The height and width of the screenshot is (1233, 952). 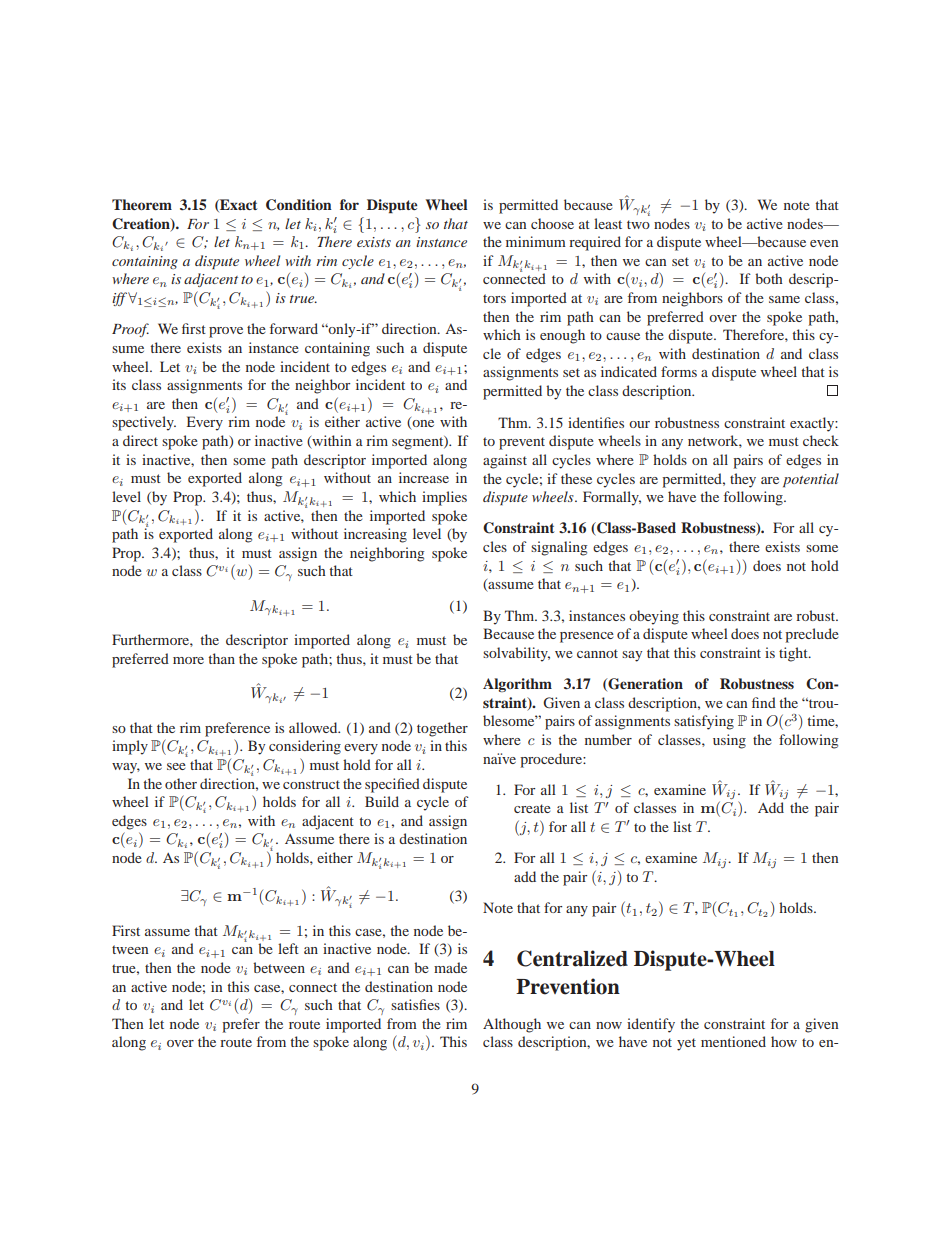 What do you see at coordinates (733, 1041) in the screenshot?
I see `mentioned` at bounding box center [733, 1041].
